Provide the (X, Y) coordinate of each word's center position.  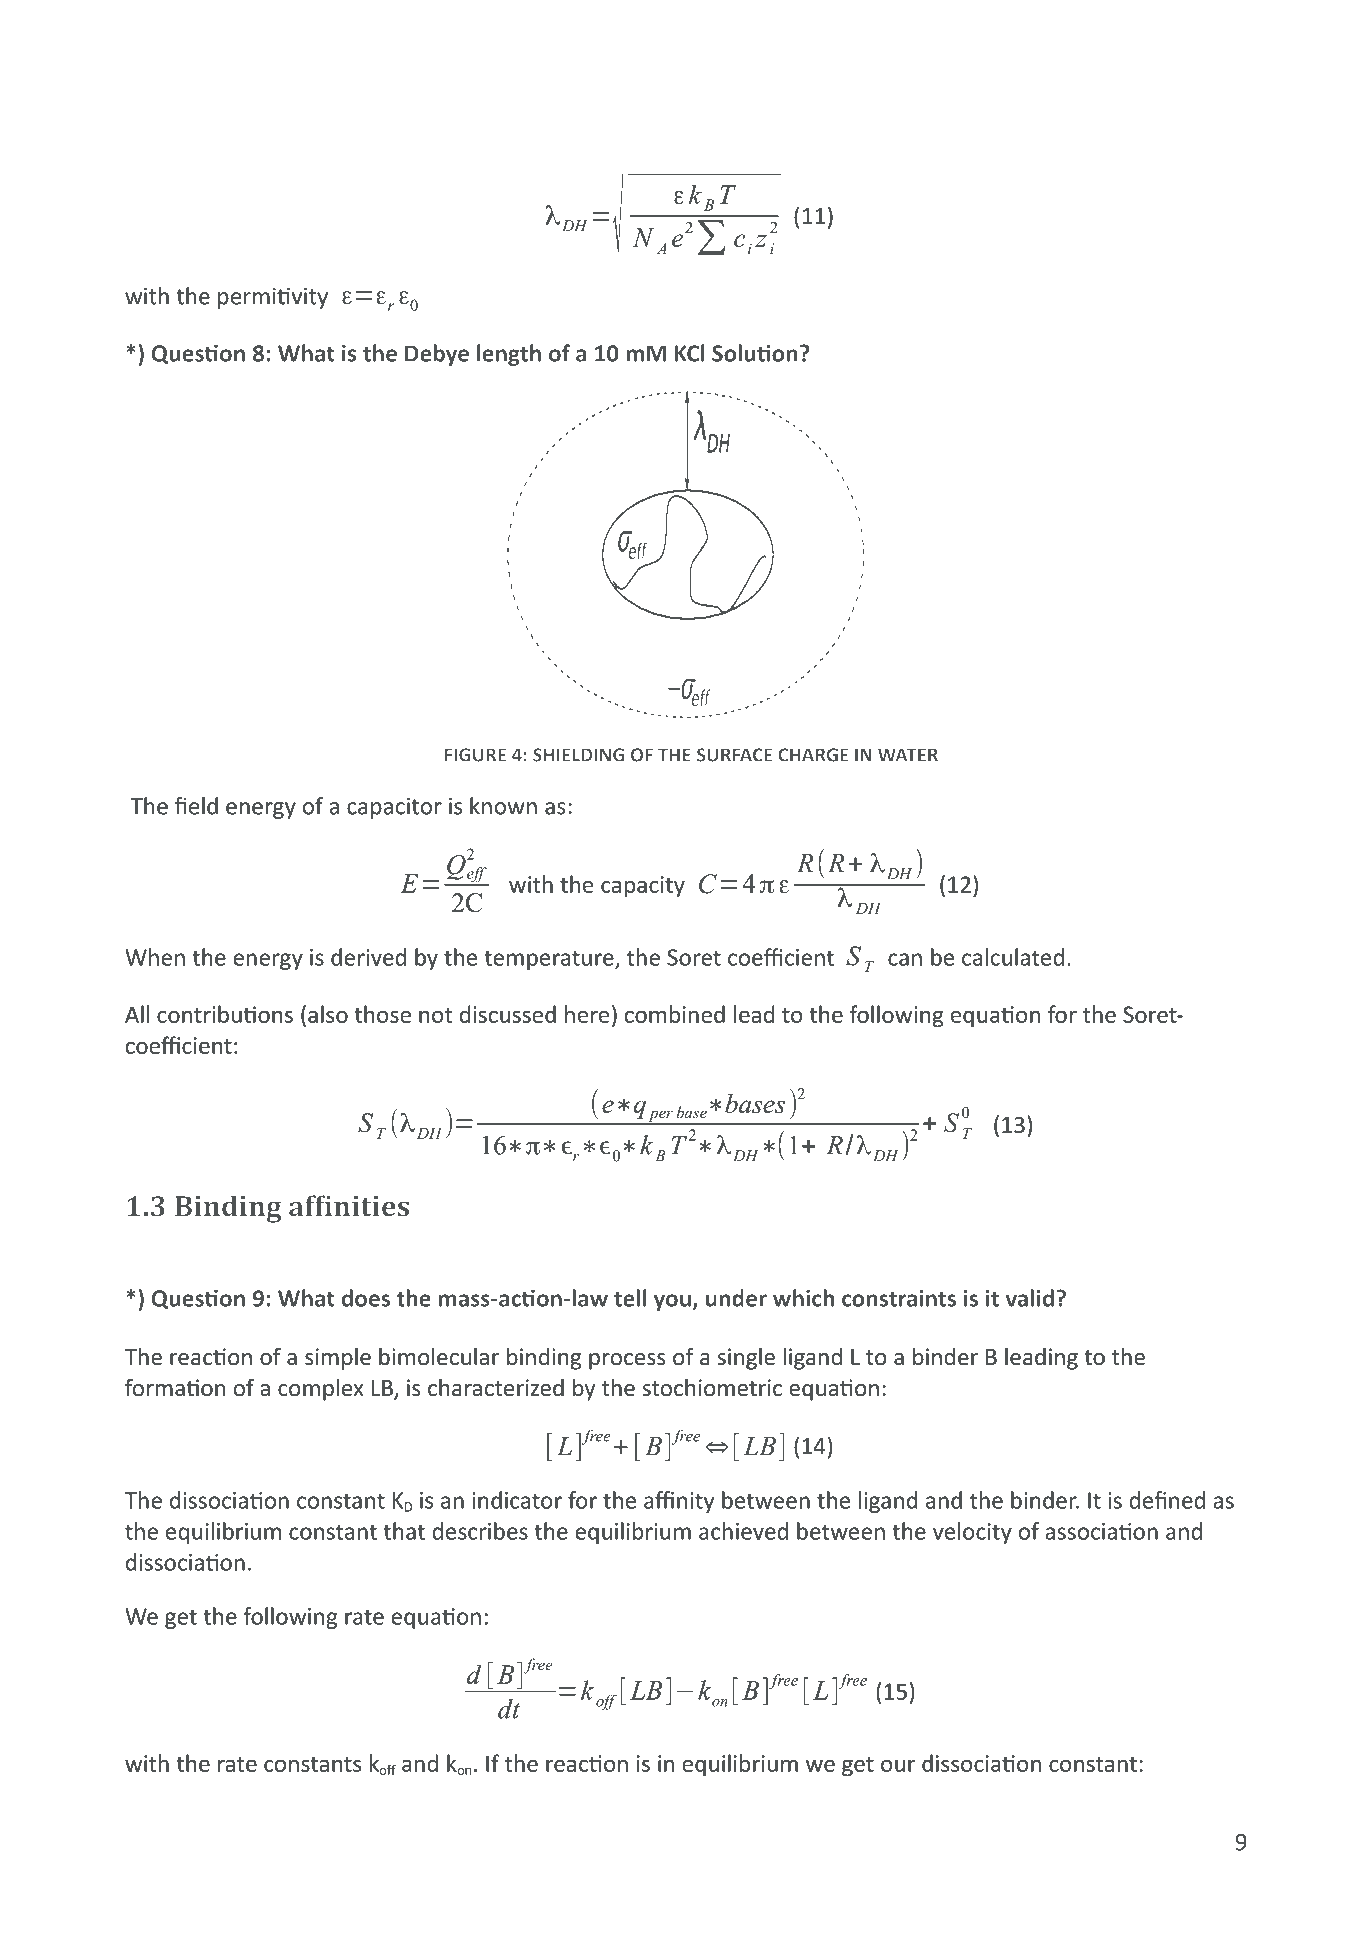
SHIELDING (578, 755)
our (898, 1765)
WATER (908, 755)
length (509, 355)
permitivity (273, 298)
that (404, 1531)
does (366, 1298)
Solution (755, 353)
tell (630, 1298)
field (196, 806)
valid (1029, 1298)
